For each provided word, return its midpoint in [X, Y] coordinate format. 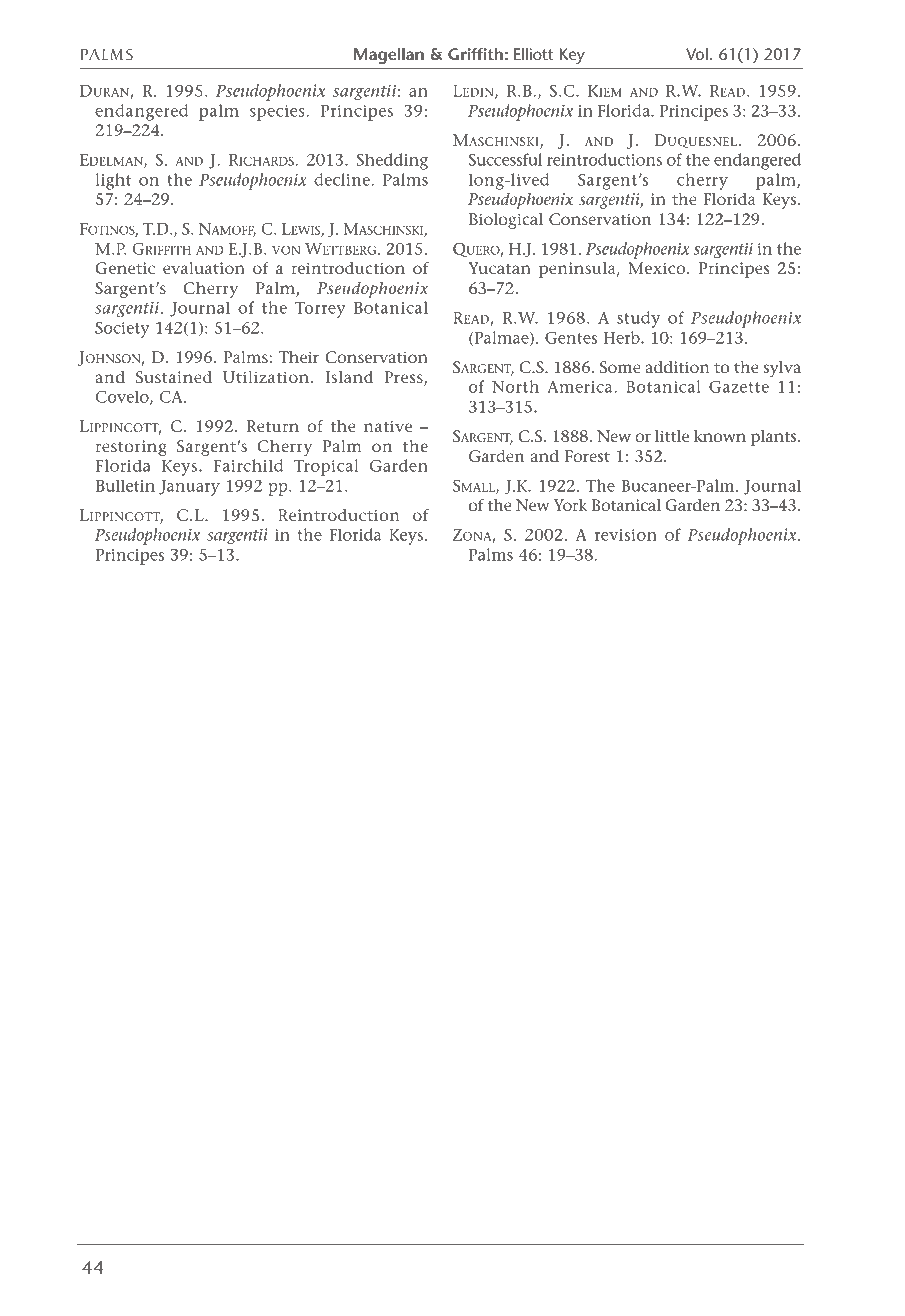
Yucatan [499, 268]
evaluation [204, 268]
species [278, 113]
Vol [697, 54]
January [189, 488]
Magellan [389, 56]
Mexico [658, 268]
